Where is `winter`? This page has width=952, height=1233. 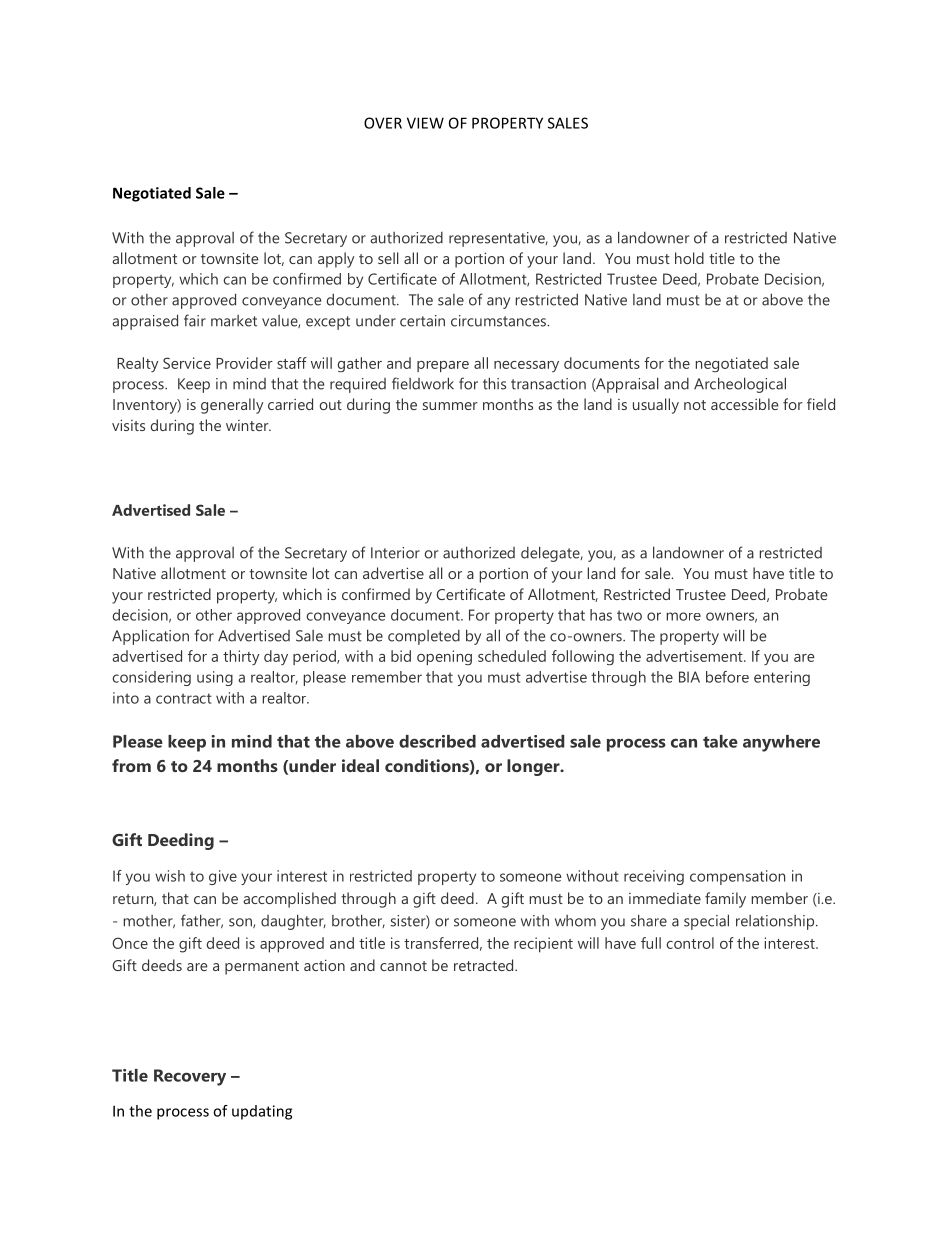
winter is located at coordinates (248, 425).
